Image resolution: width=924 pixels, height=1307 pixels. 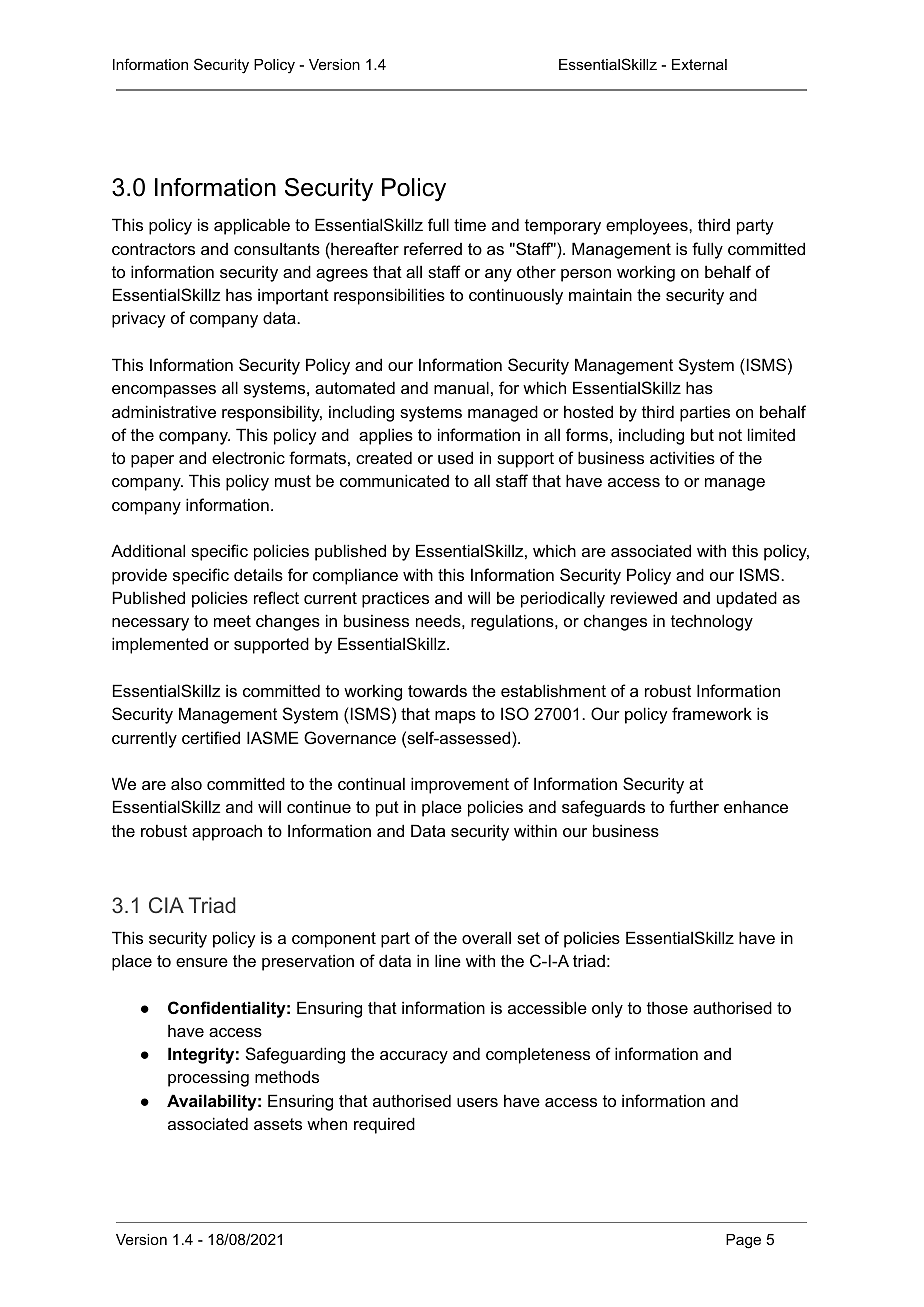 I want to click on required, so click(x=384, y=1125).
